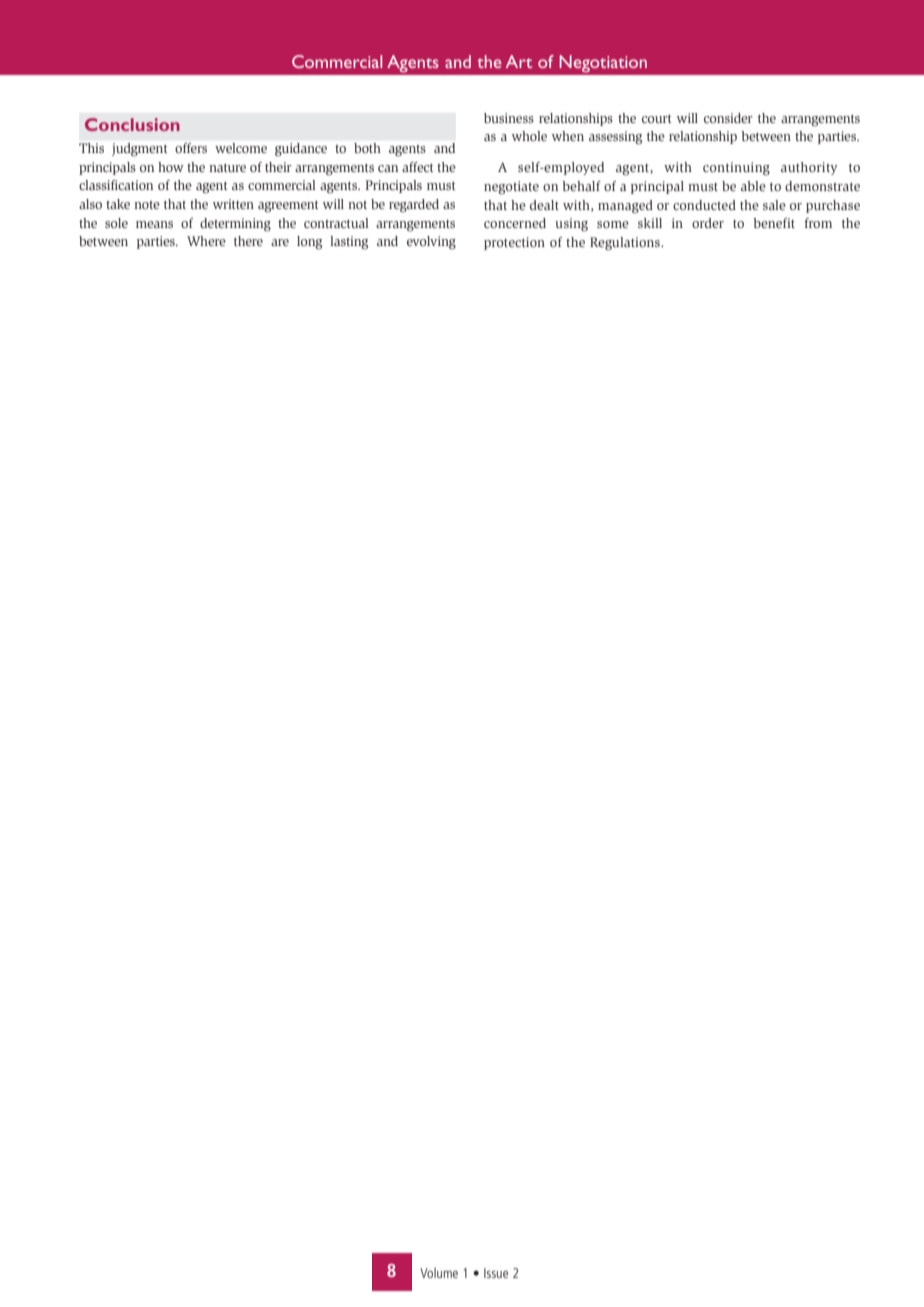 This document has height=1307, width=924. Describe the element at coordinates (626, 244) in the document. I see `Regulations` at that location.
